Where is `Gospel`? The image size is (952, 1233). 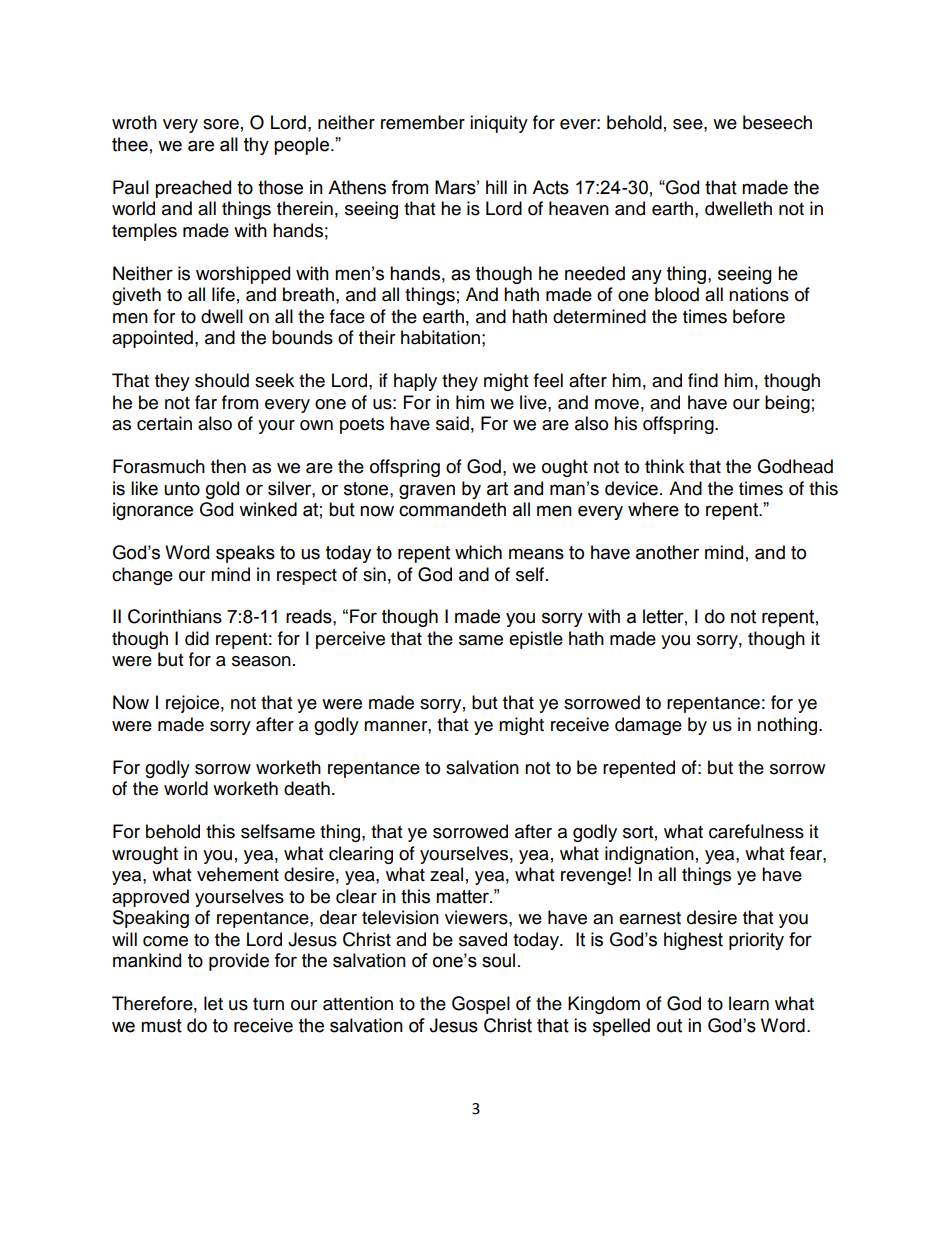 Gospel is located at coordinates (481, 1005).
